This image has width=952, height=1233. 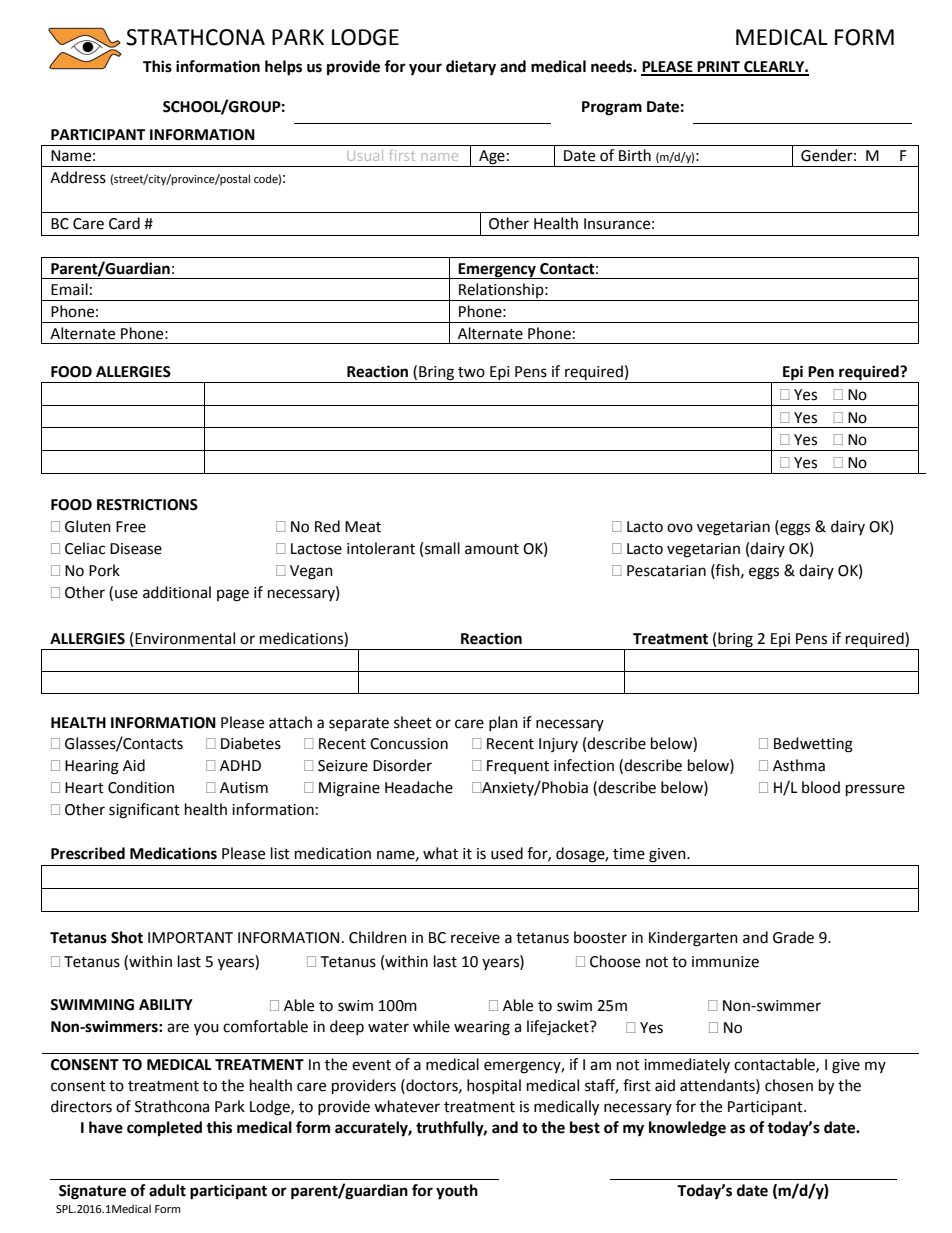 I want to click on plan, so click(x=503, y=723).
